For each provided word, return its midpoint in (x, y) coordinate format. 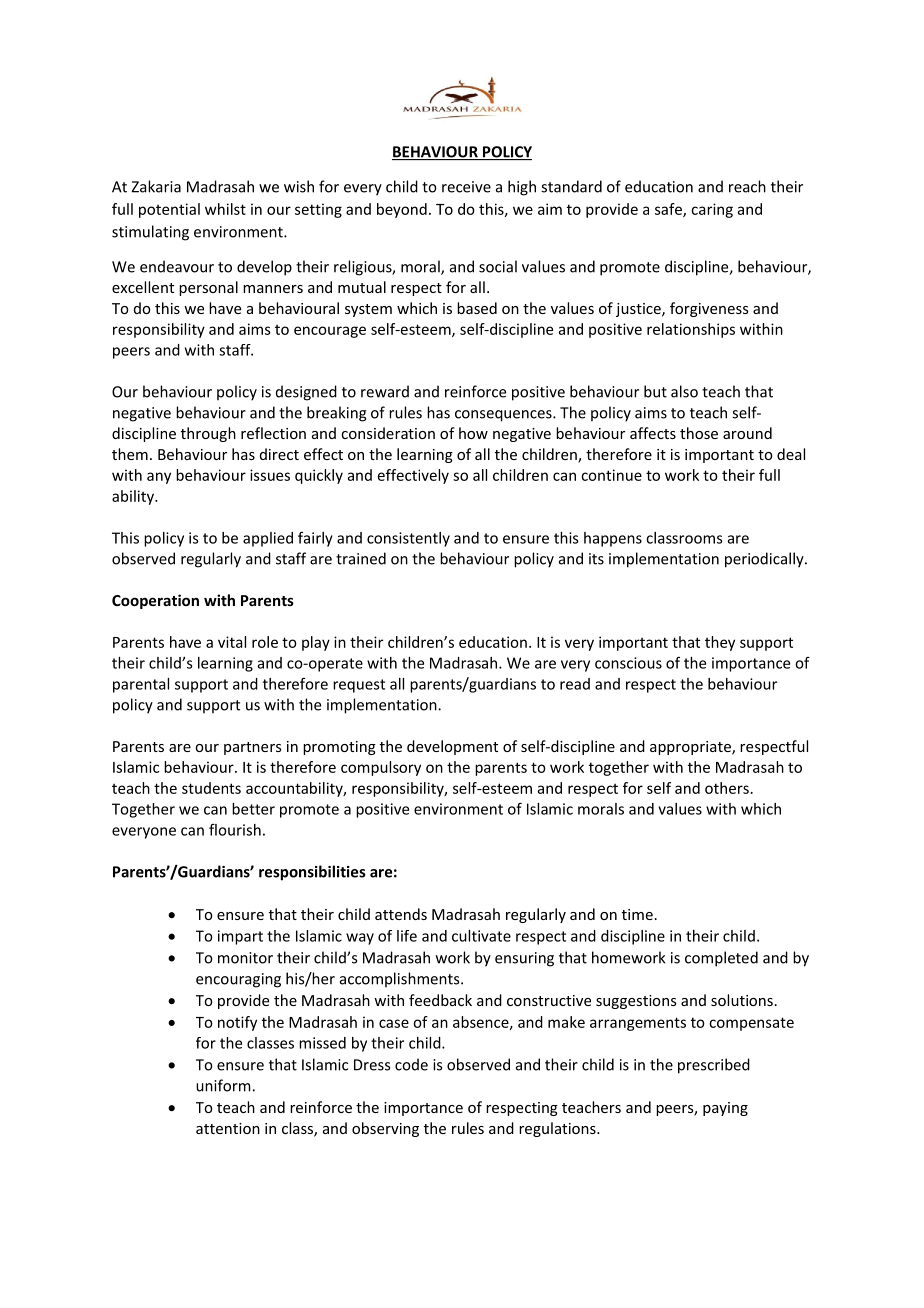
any (159, 478)
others (727, 788)
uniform (224, 1085)
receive (466, 187)
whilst (225, 209)
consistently (408, 539)
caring (712, 210)
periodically (765, 560)
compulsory (381, 768)
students (211, 788)
